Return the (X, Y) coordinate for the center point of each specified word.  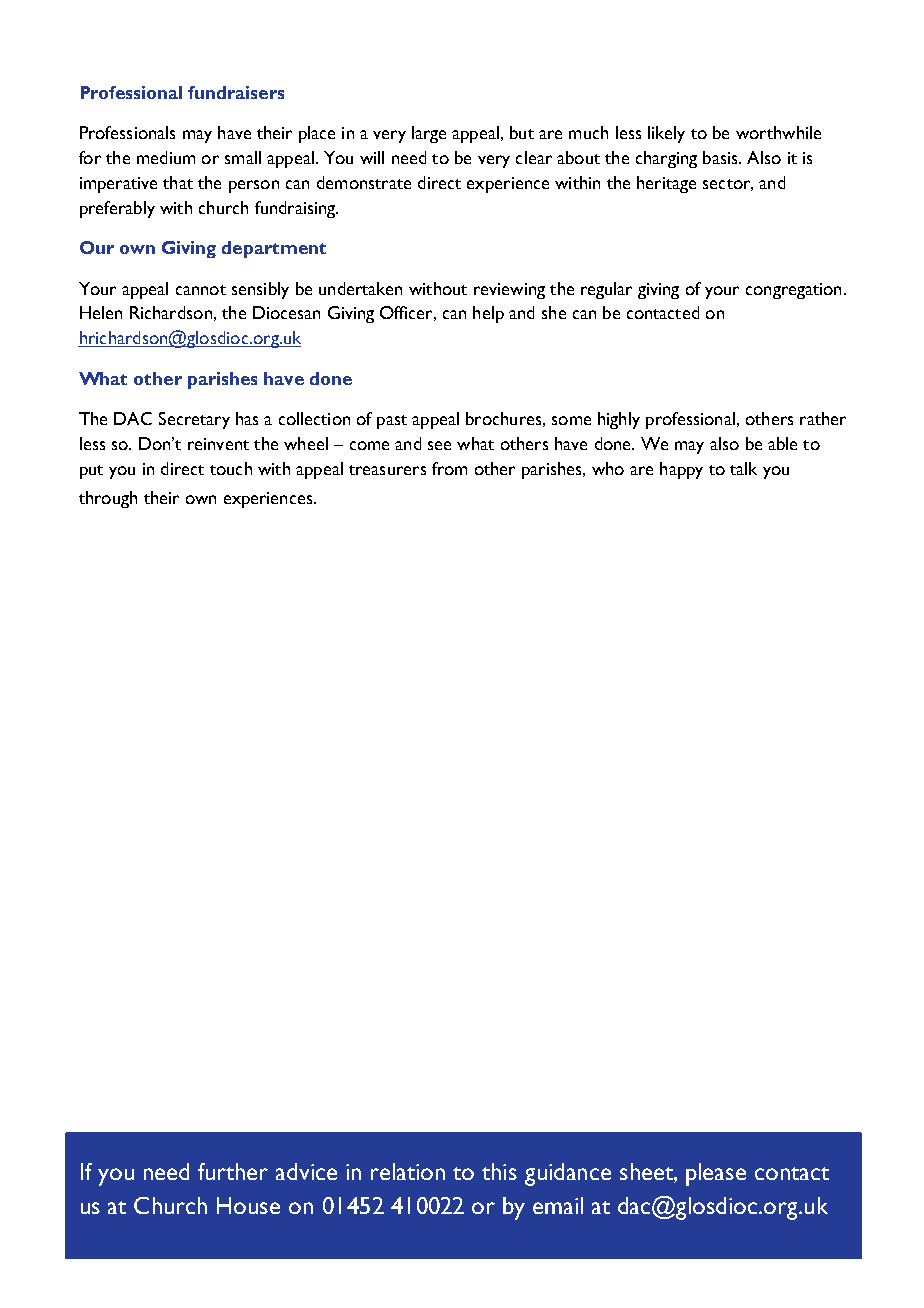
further (233, 1171)
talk (743, 468)
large (429, 134)
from (449, 468)
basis (721, 157)
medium (166, 157)
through (108, 499)
